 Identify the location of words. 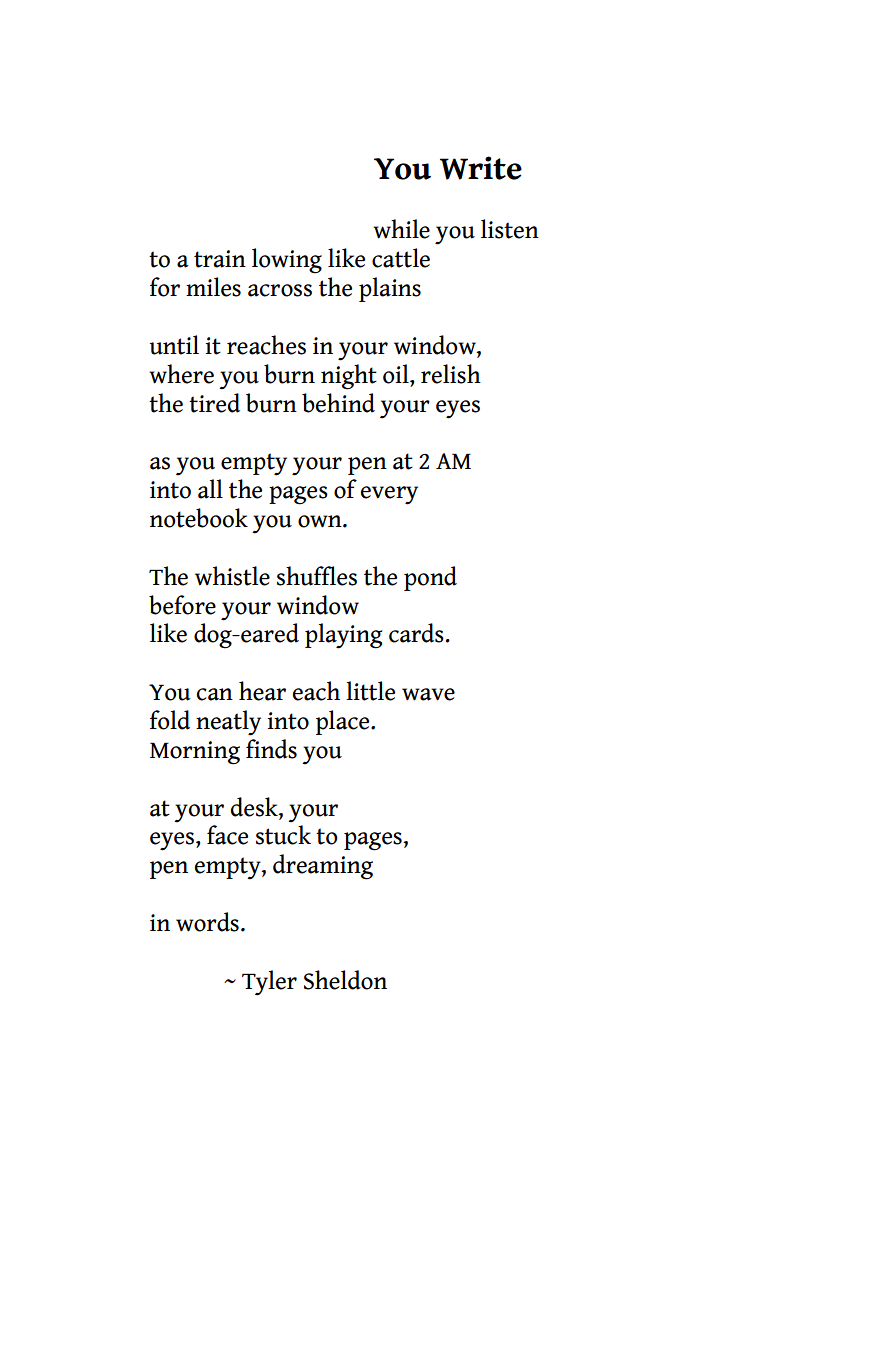
(207, 922).
